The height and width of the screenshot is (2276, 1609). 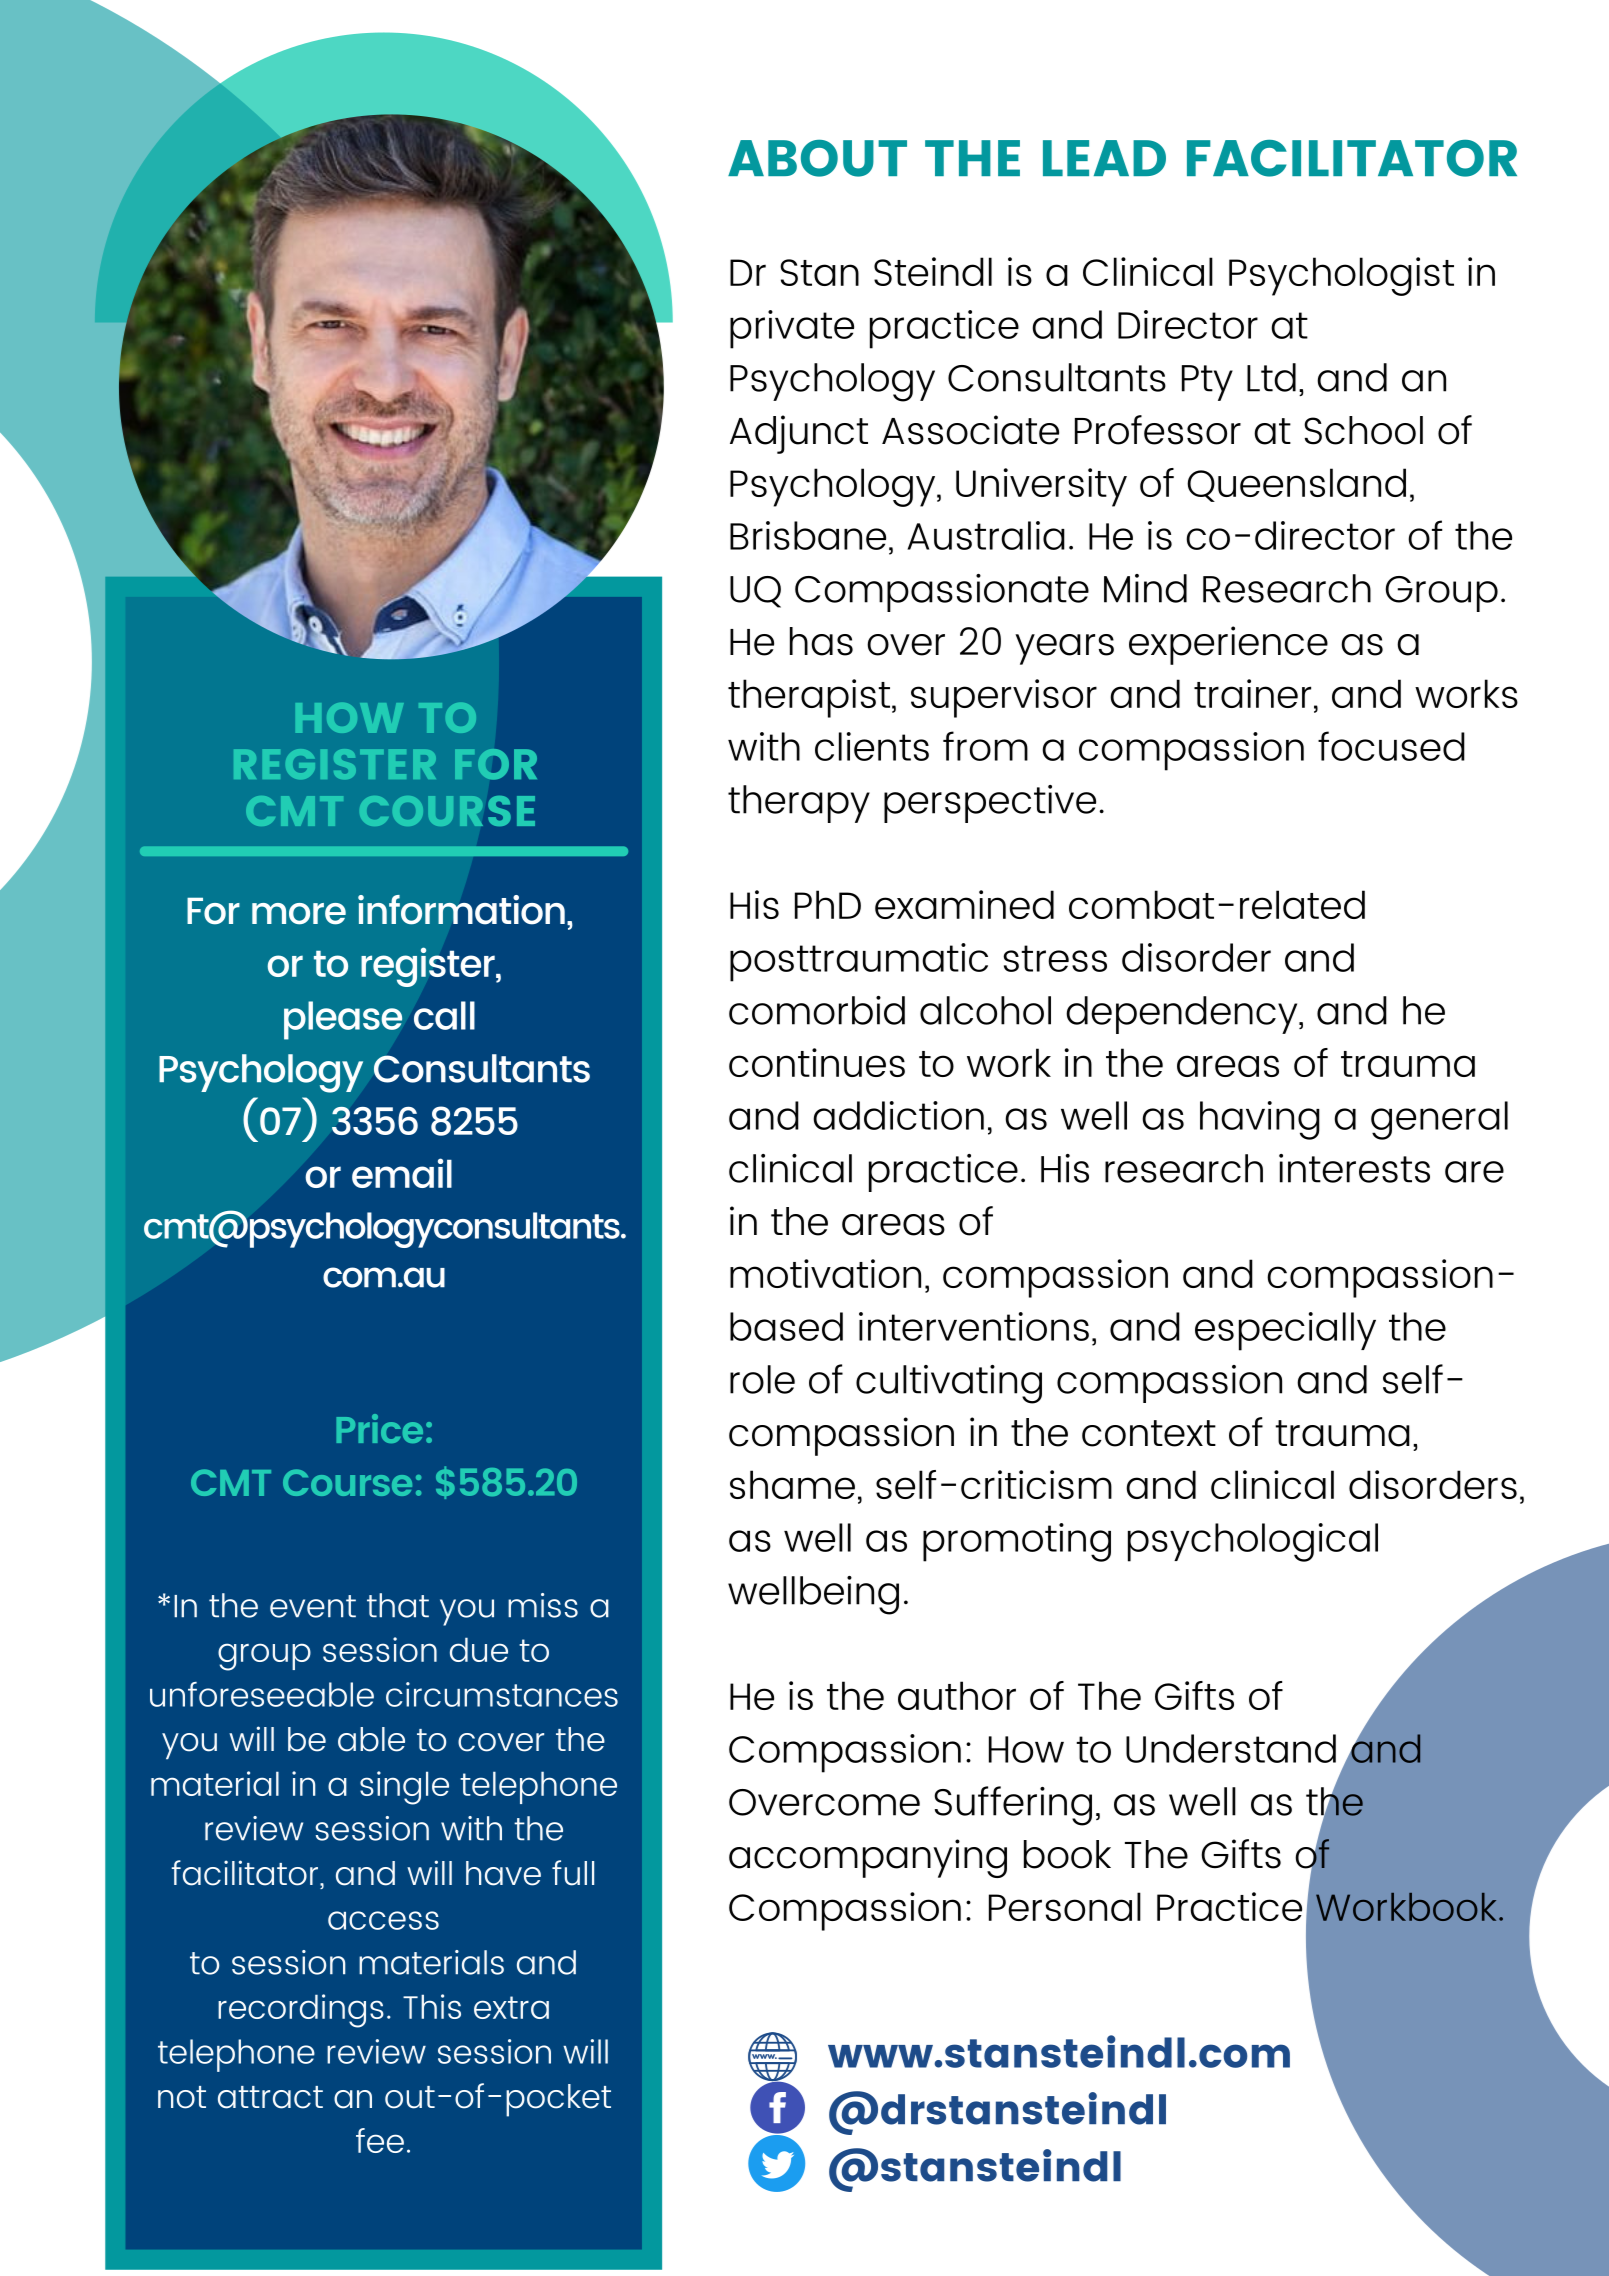 I want to click on attract, so click(x=270, y=2097).
